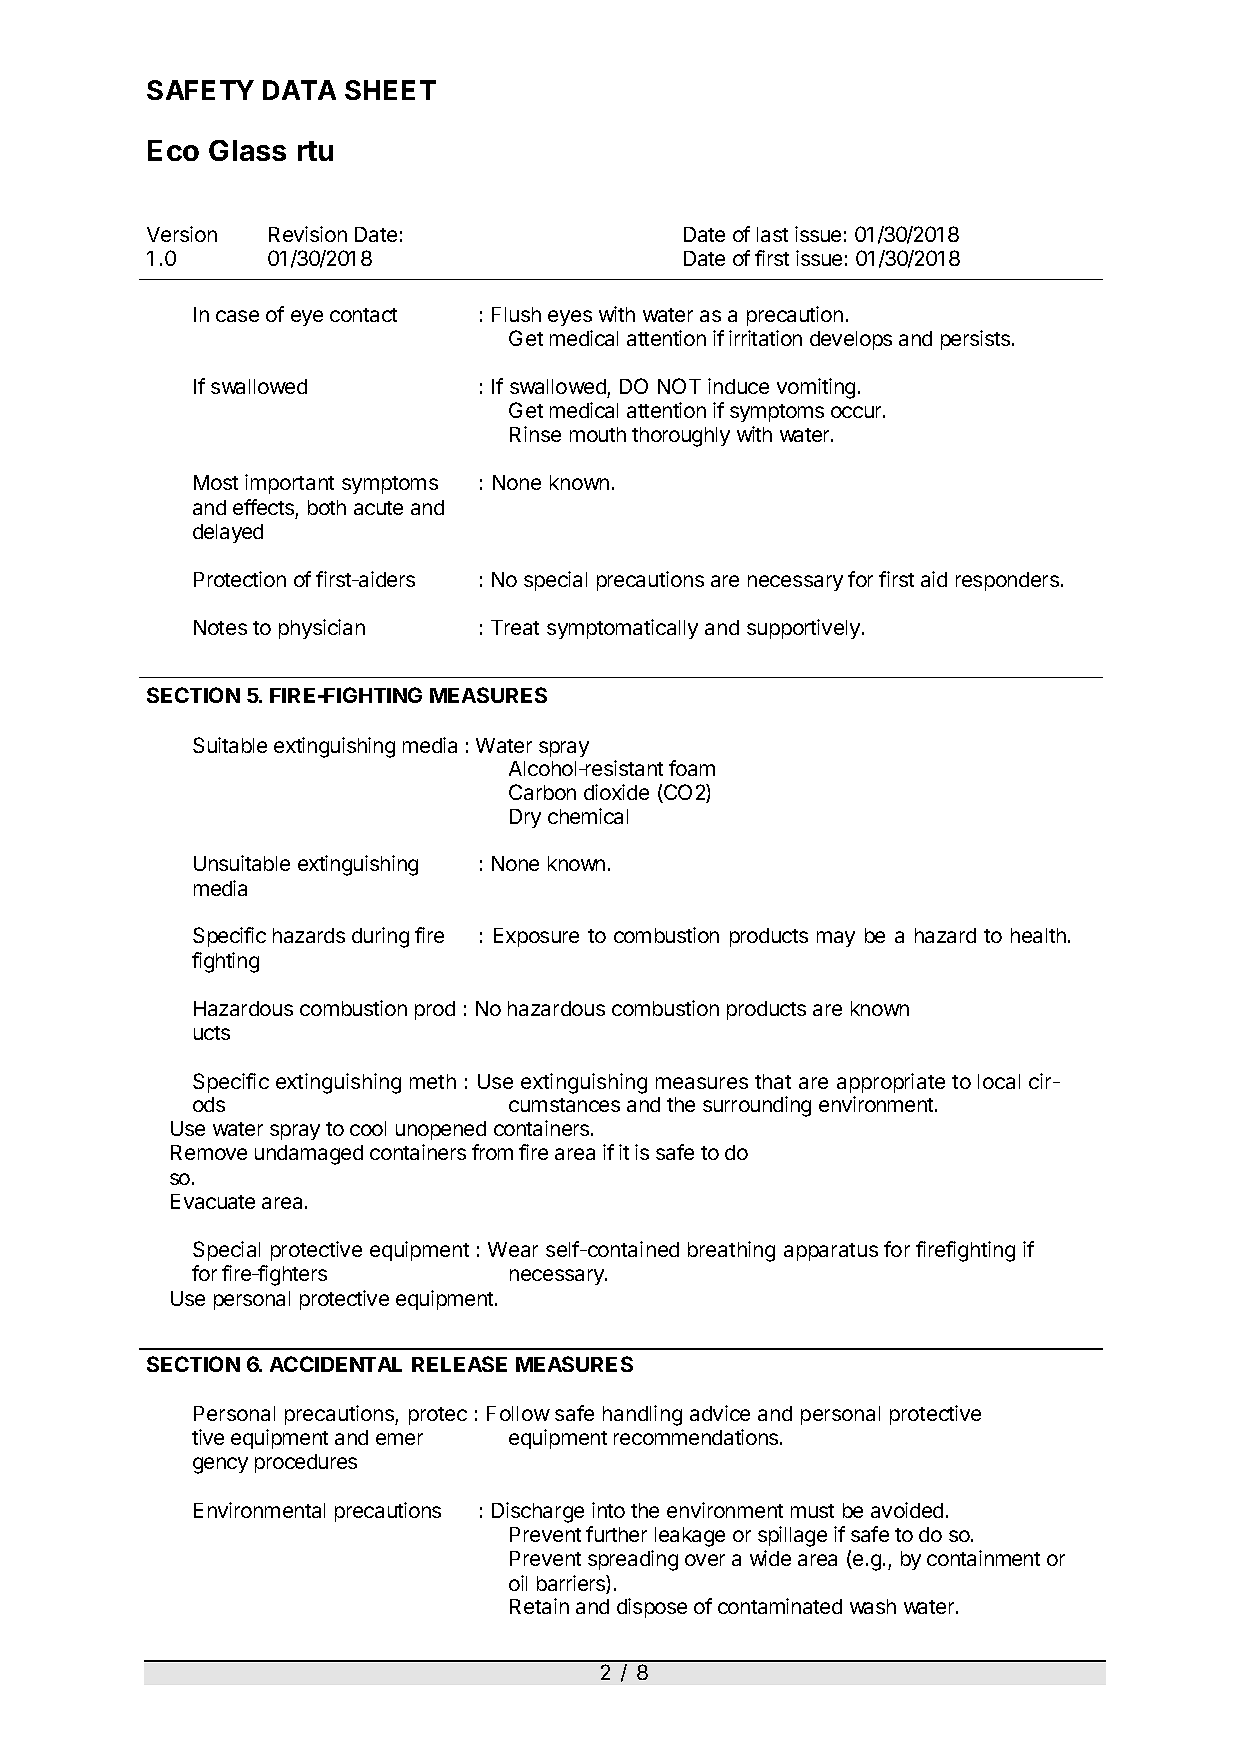 The image size is (1247, 1763). Describe the element at coordinates (772, 234) in the image. I see `last` at that location.
